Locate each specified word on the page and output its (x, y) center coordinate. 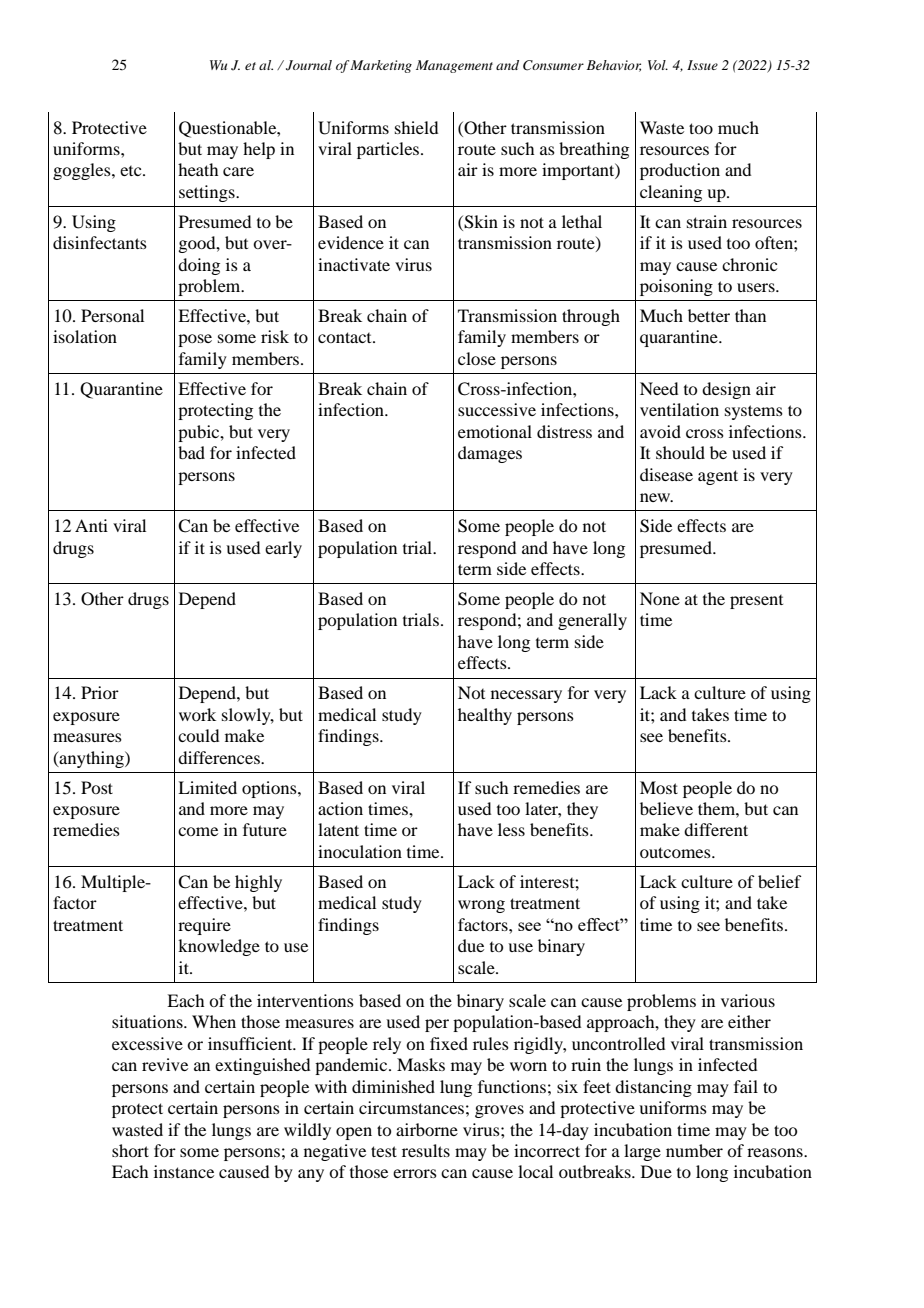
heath (198, 169)
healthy (485, 716)
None (660, 598)
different (716, 829)
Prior (100, 692)
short (130, 1150)
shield (416, 127)
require (204, 926)
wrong (481, 906)
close (477, 358)
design (726, 390)
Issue (702, 65)
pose (195, 340)
